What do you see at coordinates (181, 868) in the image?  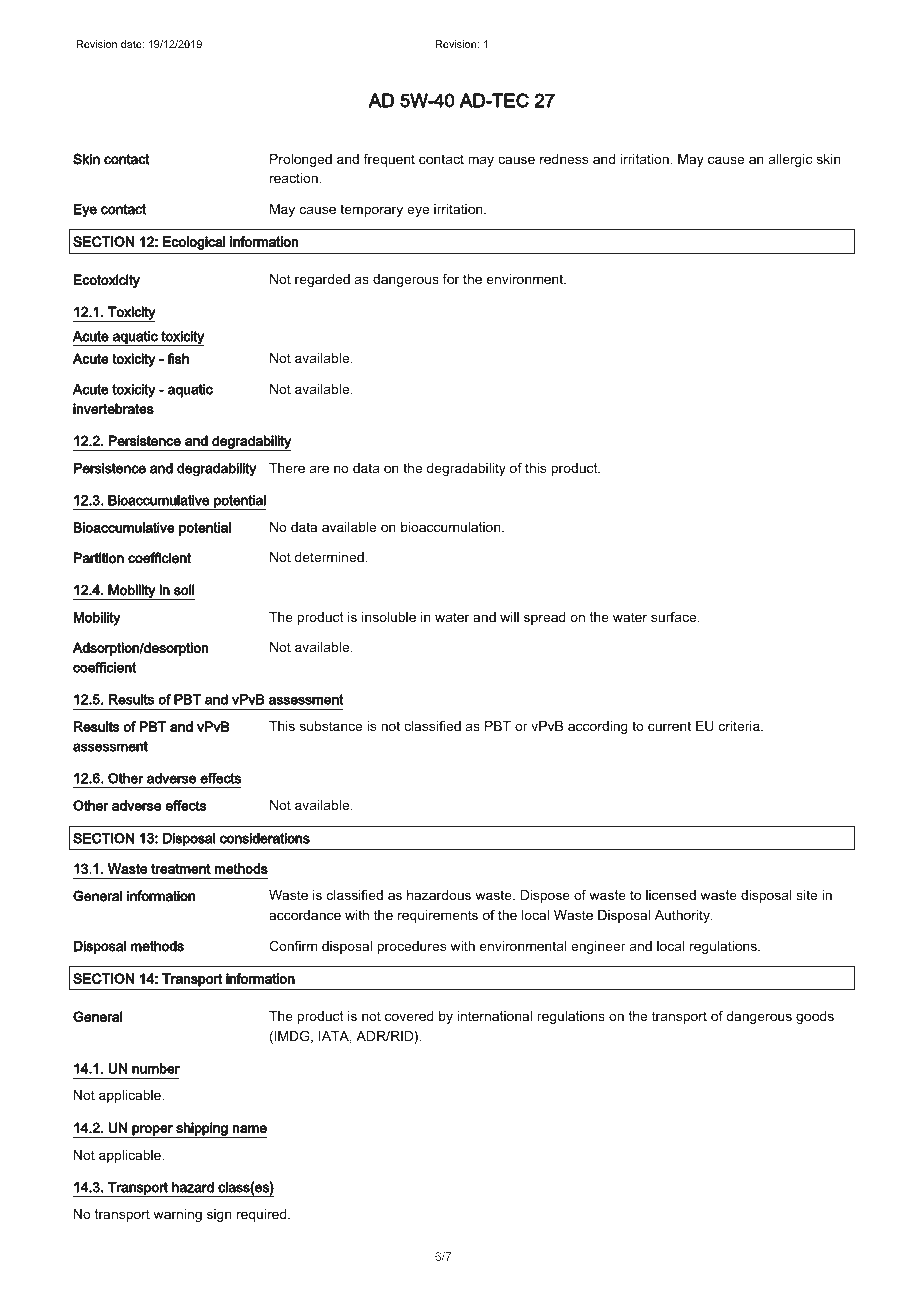 I see `treatment` at bounding box center [181, 868].
